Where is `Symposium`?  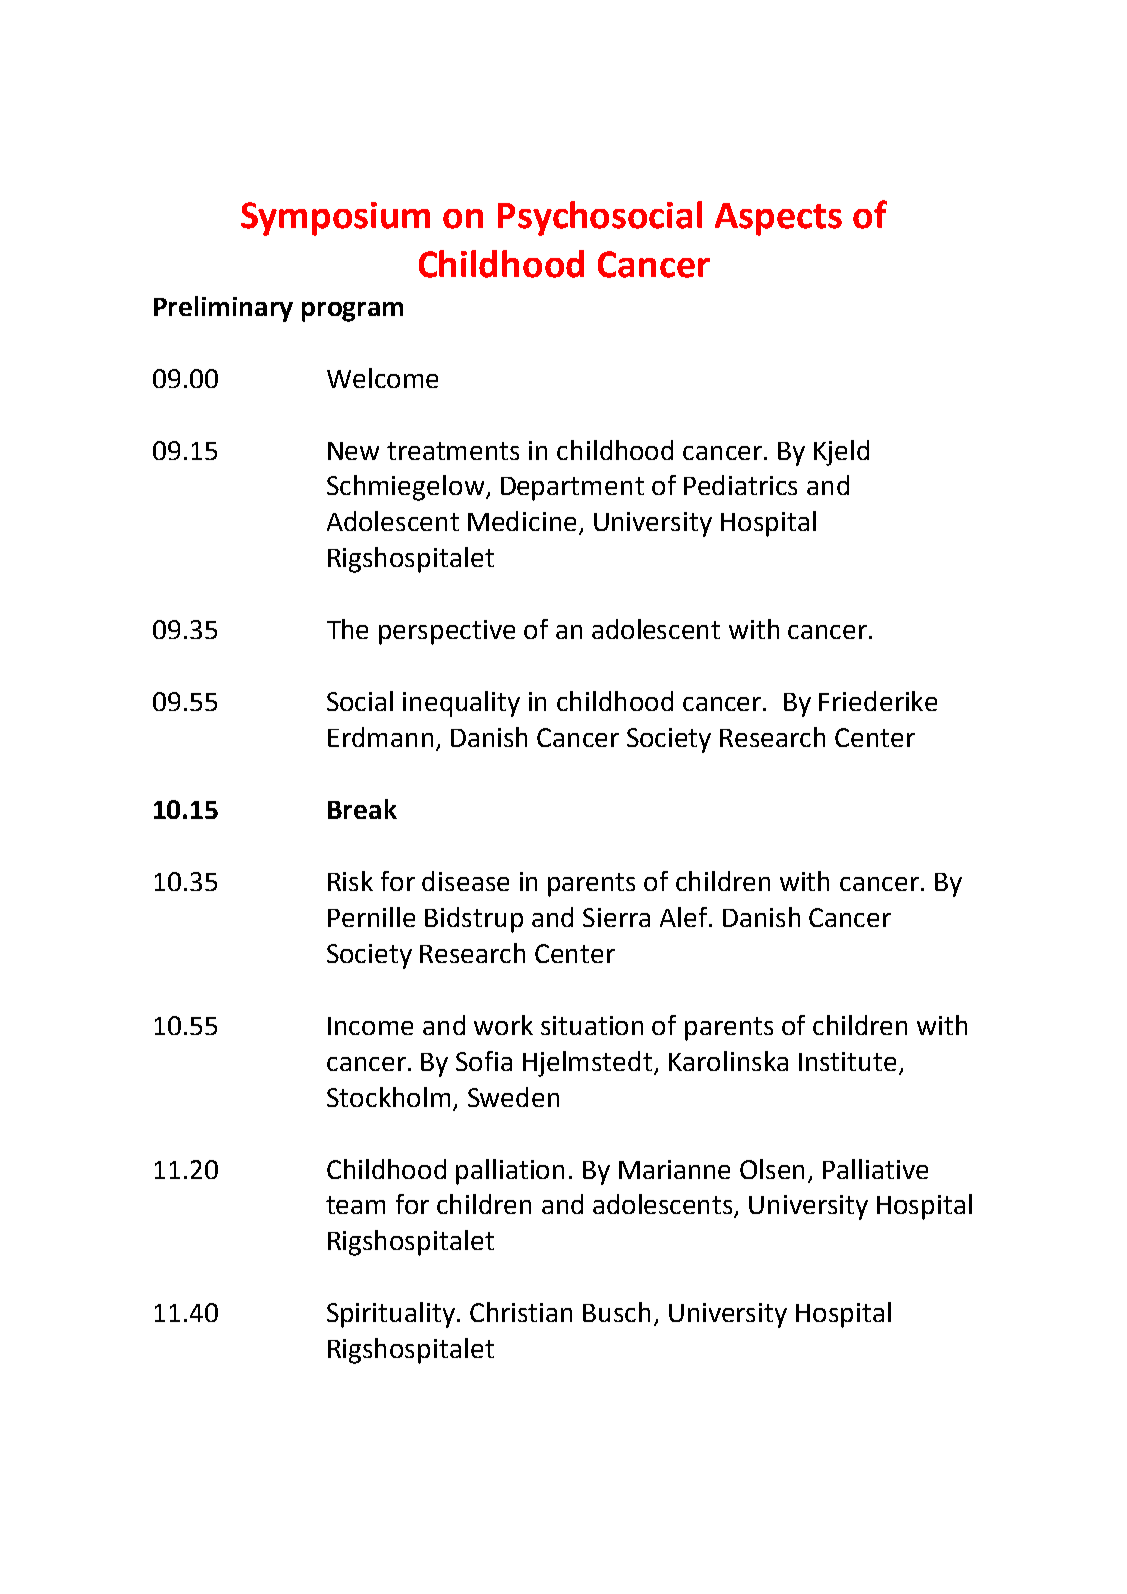 Symposium is located at coordinates (335, 219).
